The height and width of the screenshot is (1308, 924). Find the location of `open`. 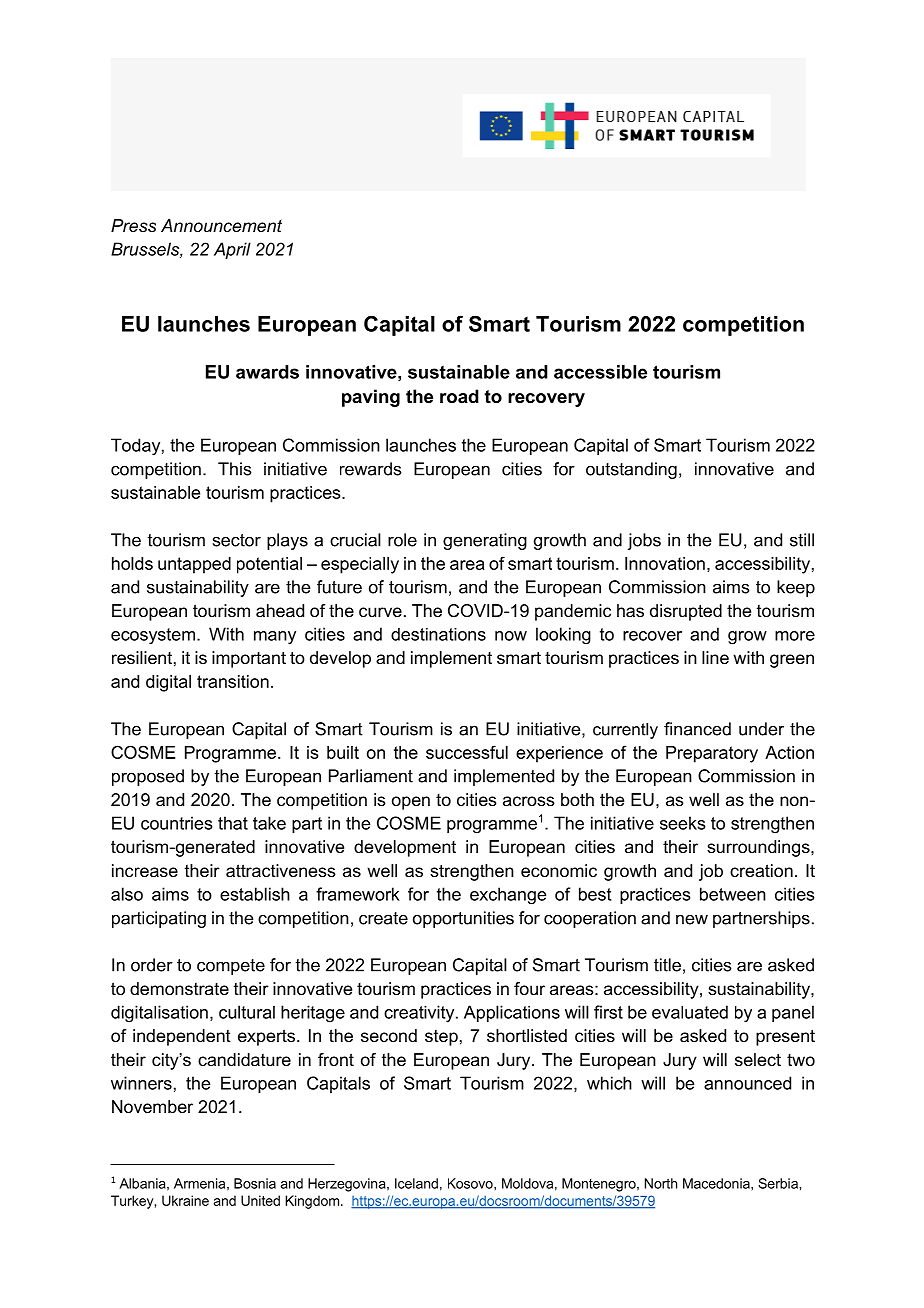

open is located at coordinates (411, 803).
